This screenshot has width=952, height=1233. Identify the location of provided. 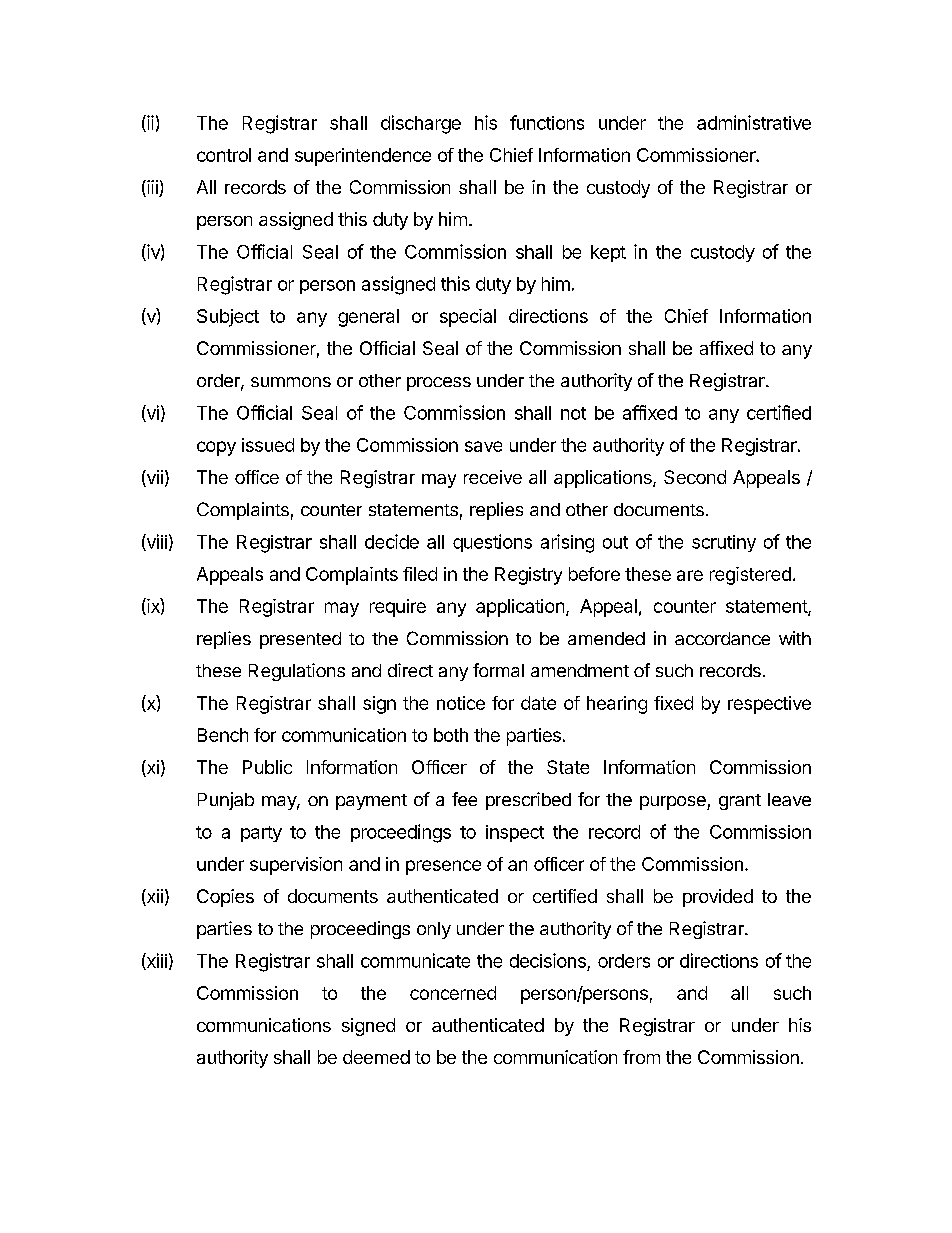
(718, 898).
